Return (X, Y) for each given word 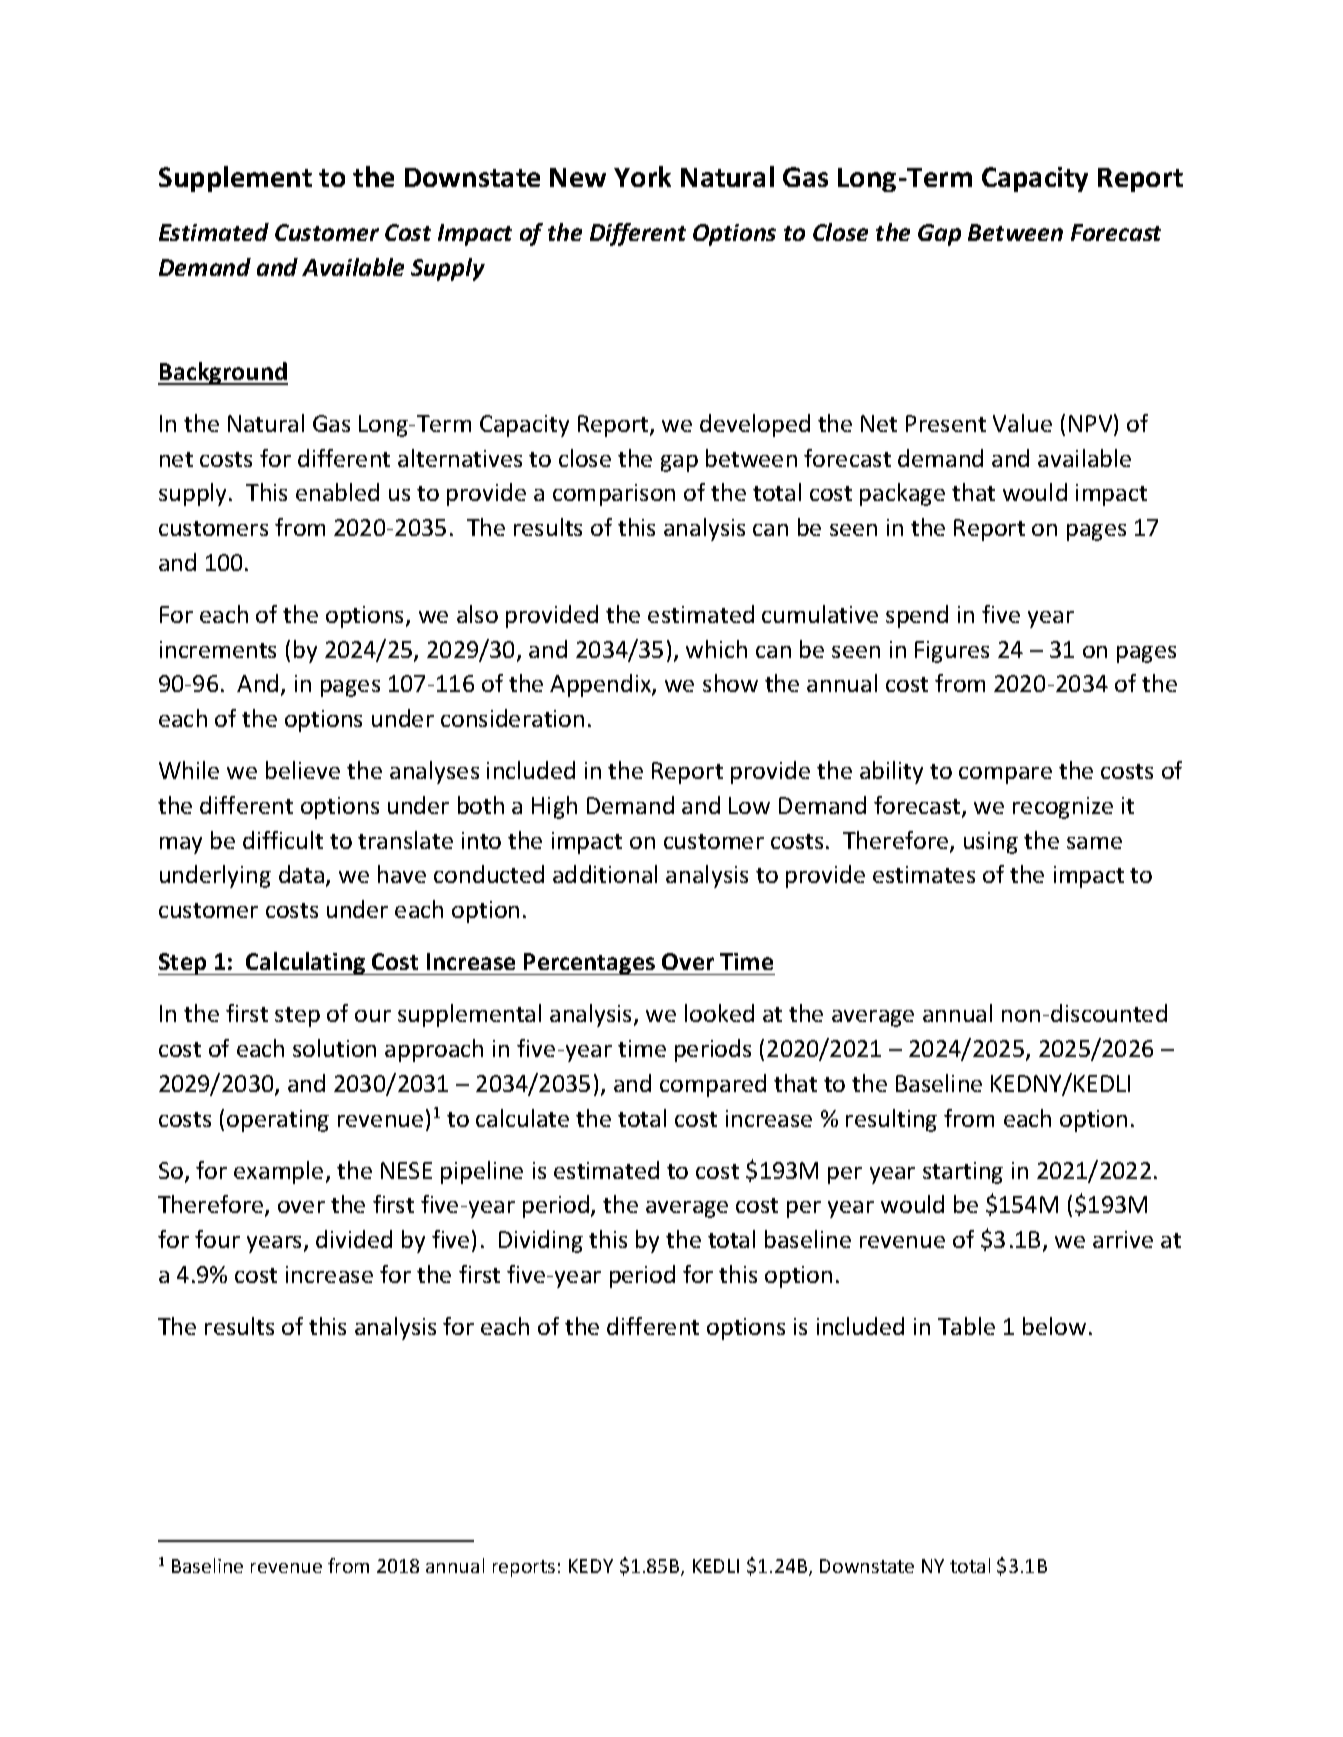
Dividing (541, 1241)
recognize (1063, 808)
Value (1022, 423)
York (642, 176)
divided (354, 1239)
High (554, 807)
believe (303, 770)
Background (223, 373)
